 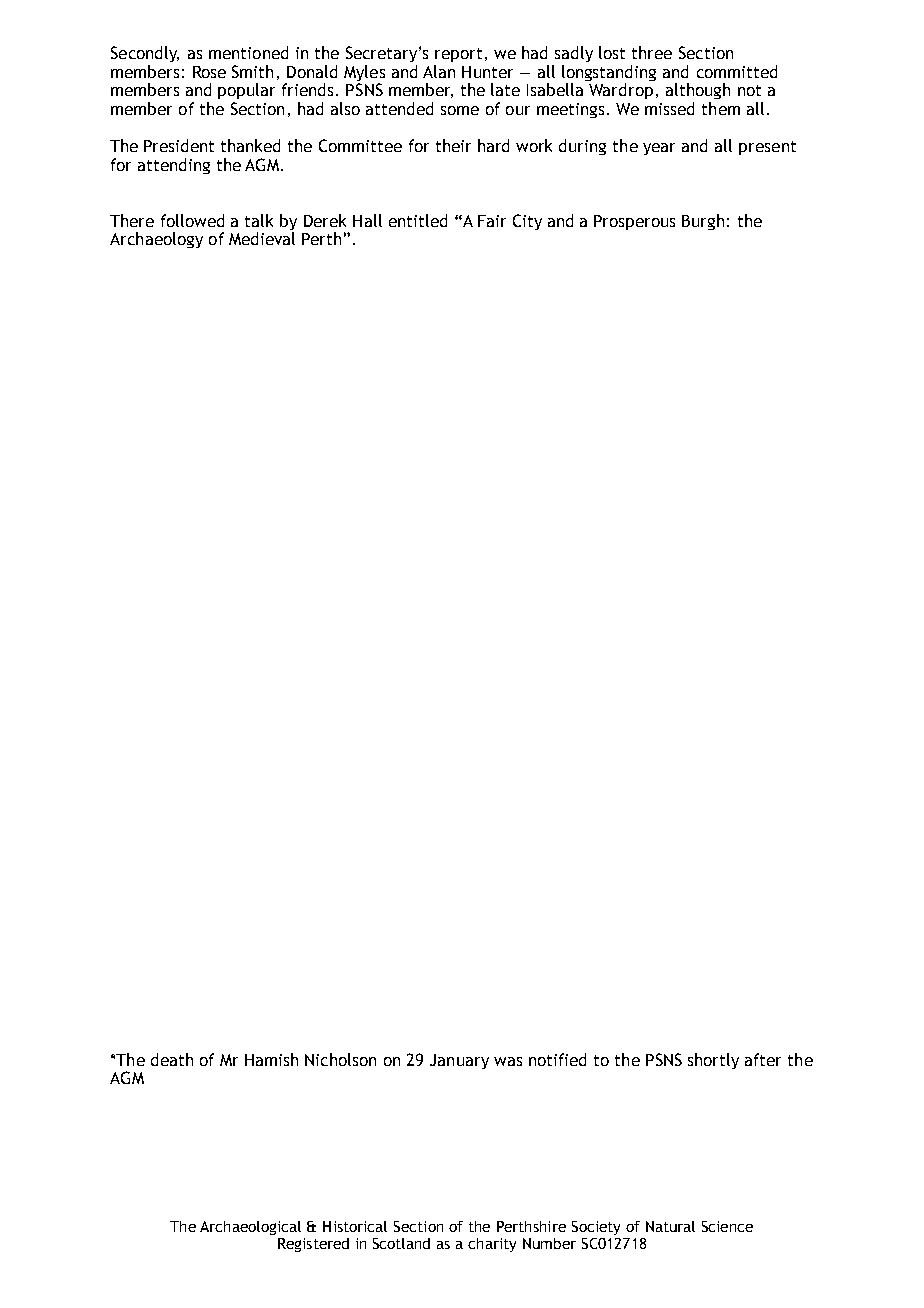 I want to click on shortly, so click(x=713, y=1061).
